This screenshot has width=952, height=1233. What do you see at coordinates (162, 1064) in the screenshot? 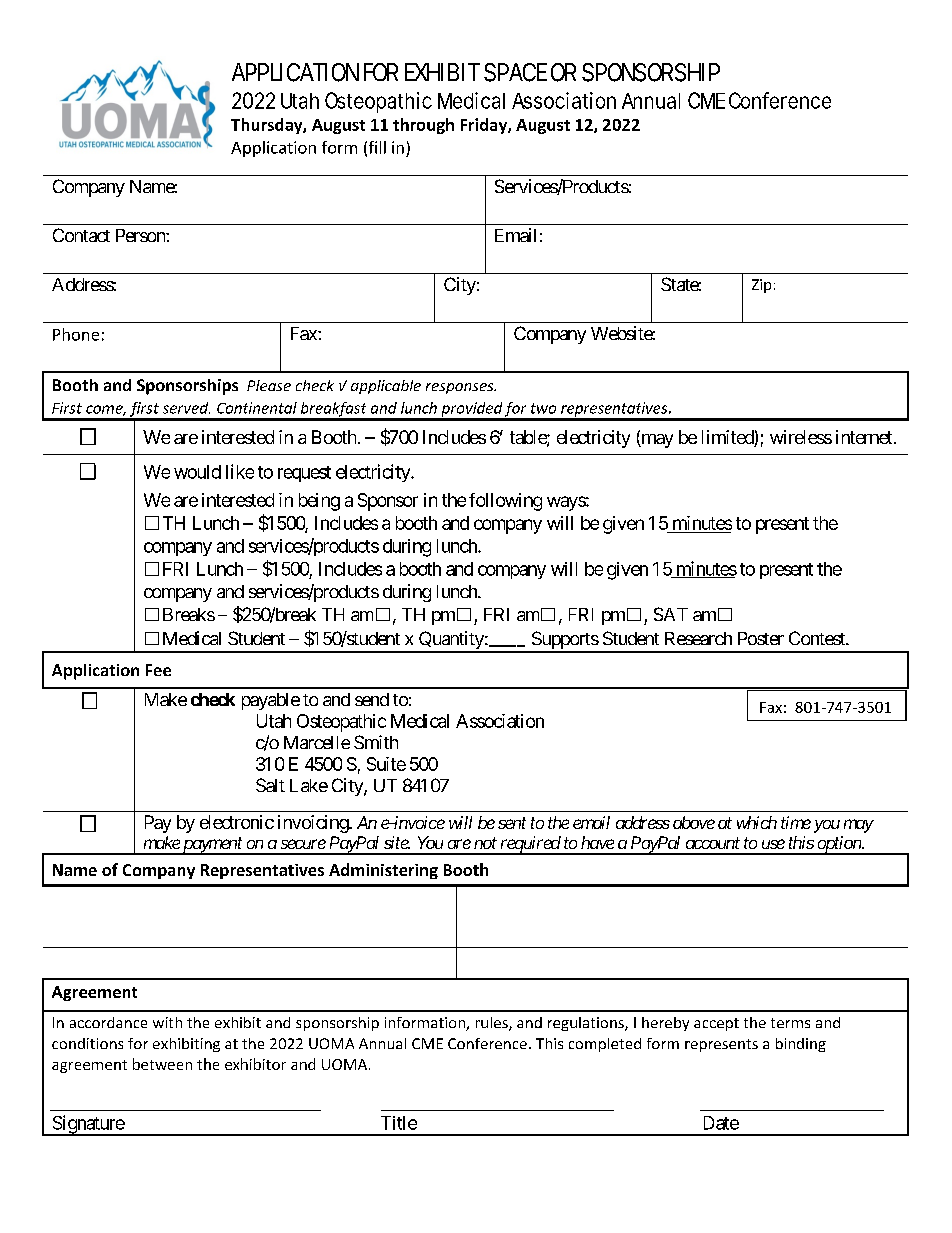
I see `between` at bounding box center [162, 1064].
